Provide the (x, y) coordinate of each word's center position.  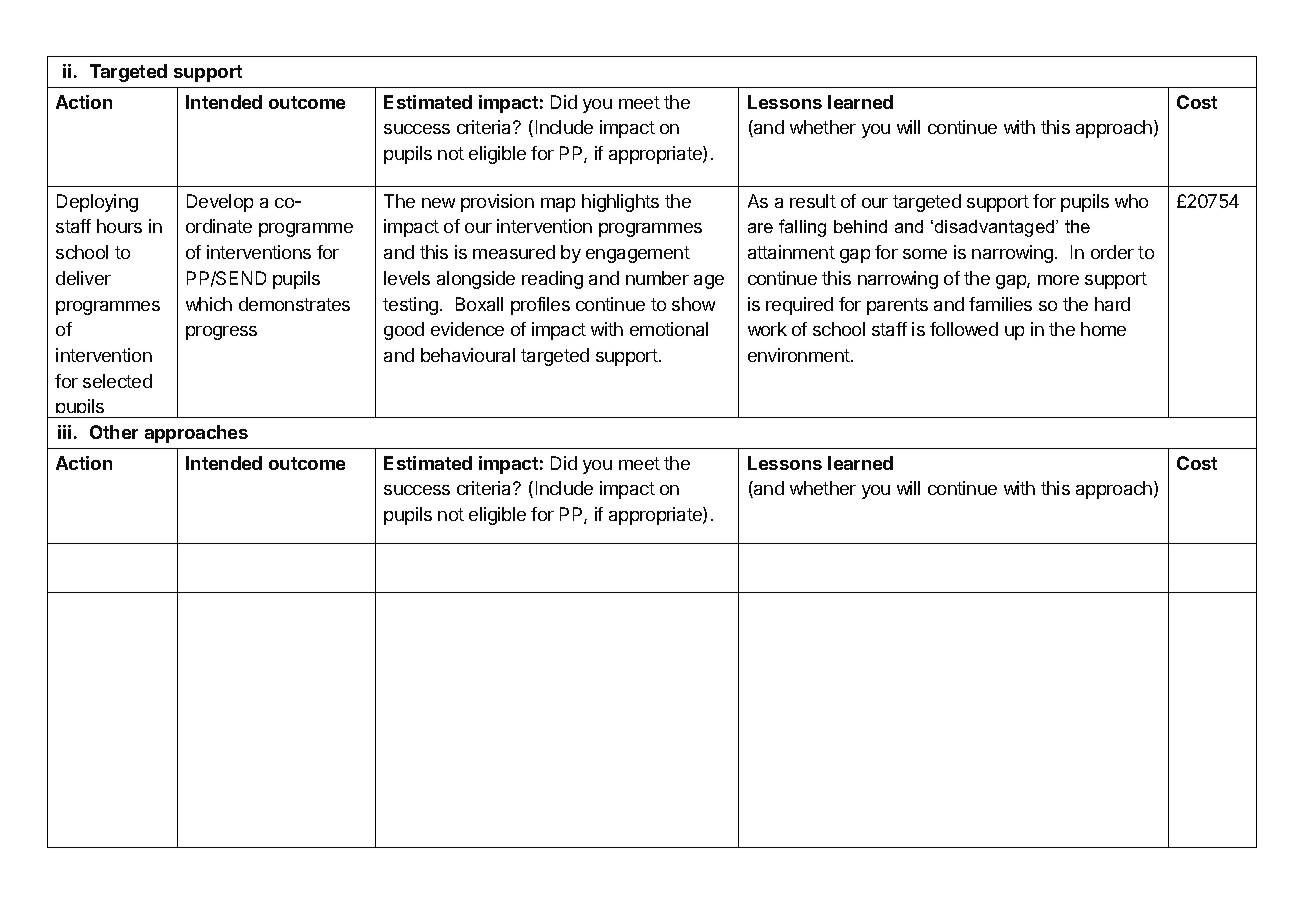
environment (800, 355)
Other (114, 432)
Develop (220, 203)
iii (64, 432)
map (558, 205)
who (1131, 201)
